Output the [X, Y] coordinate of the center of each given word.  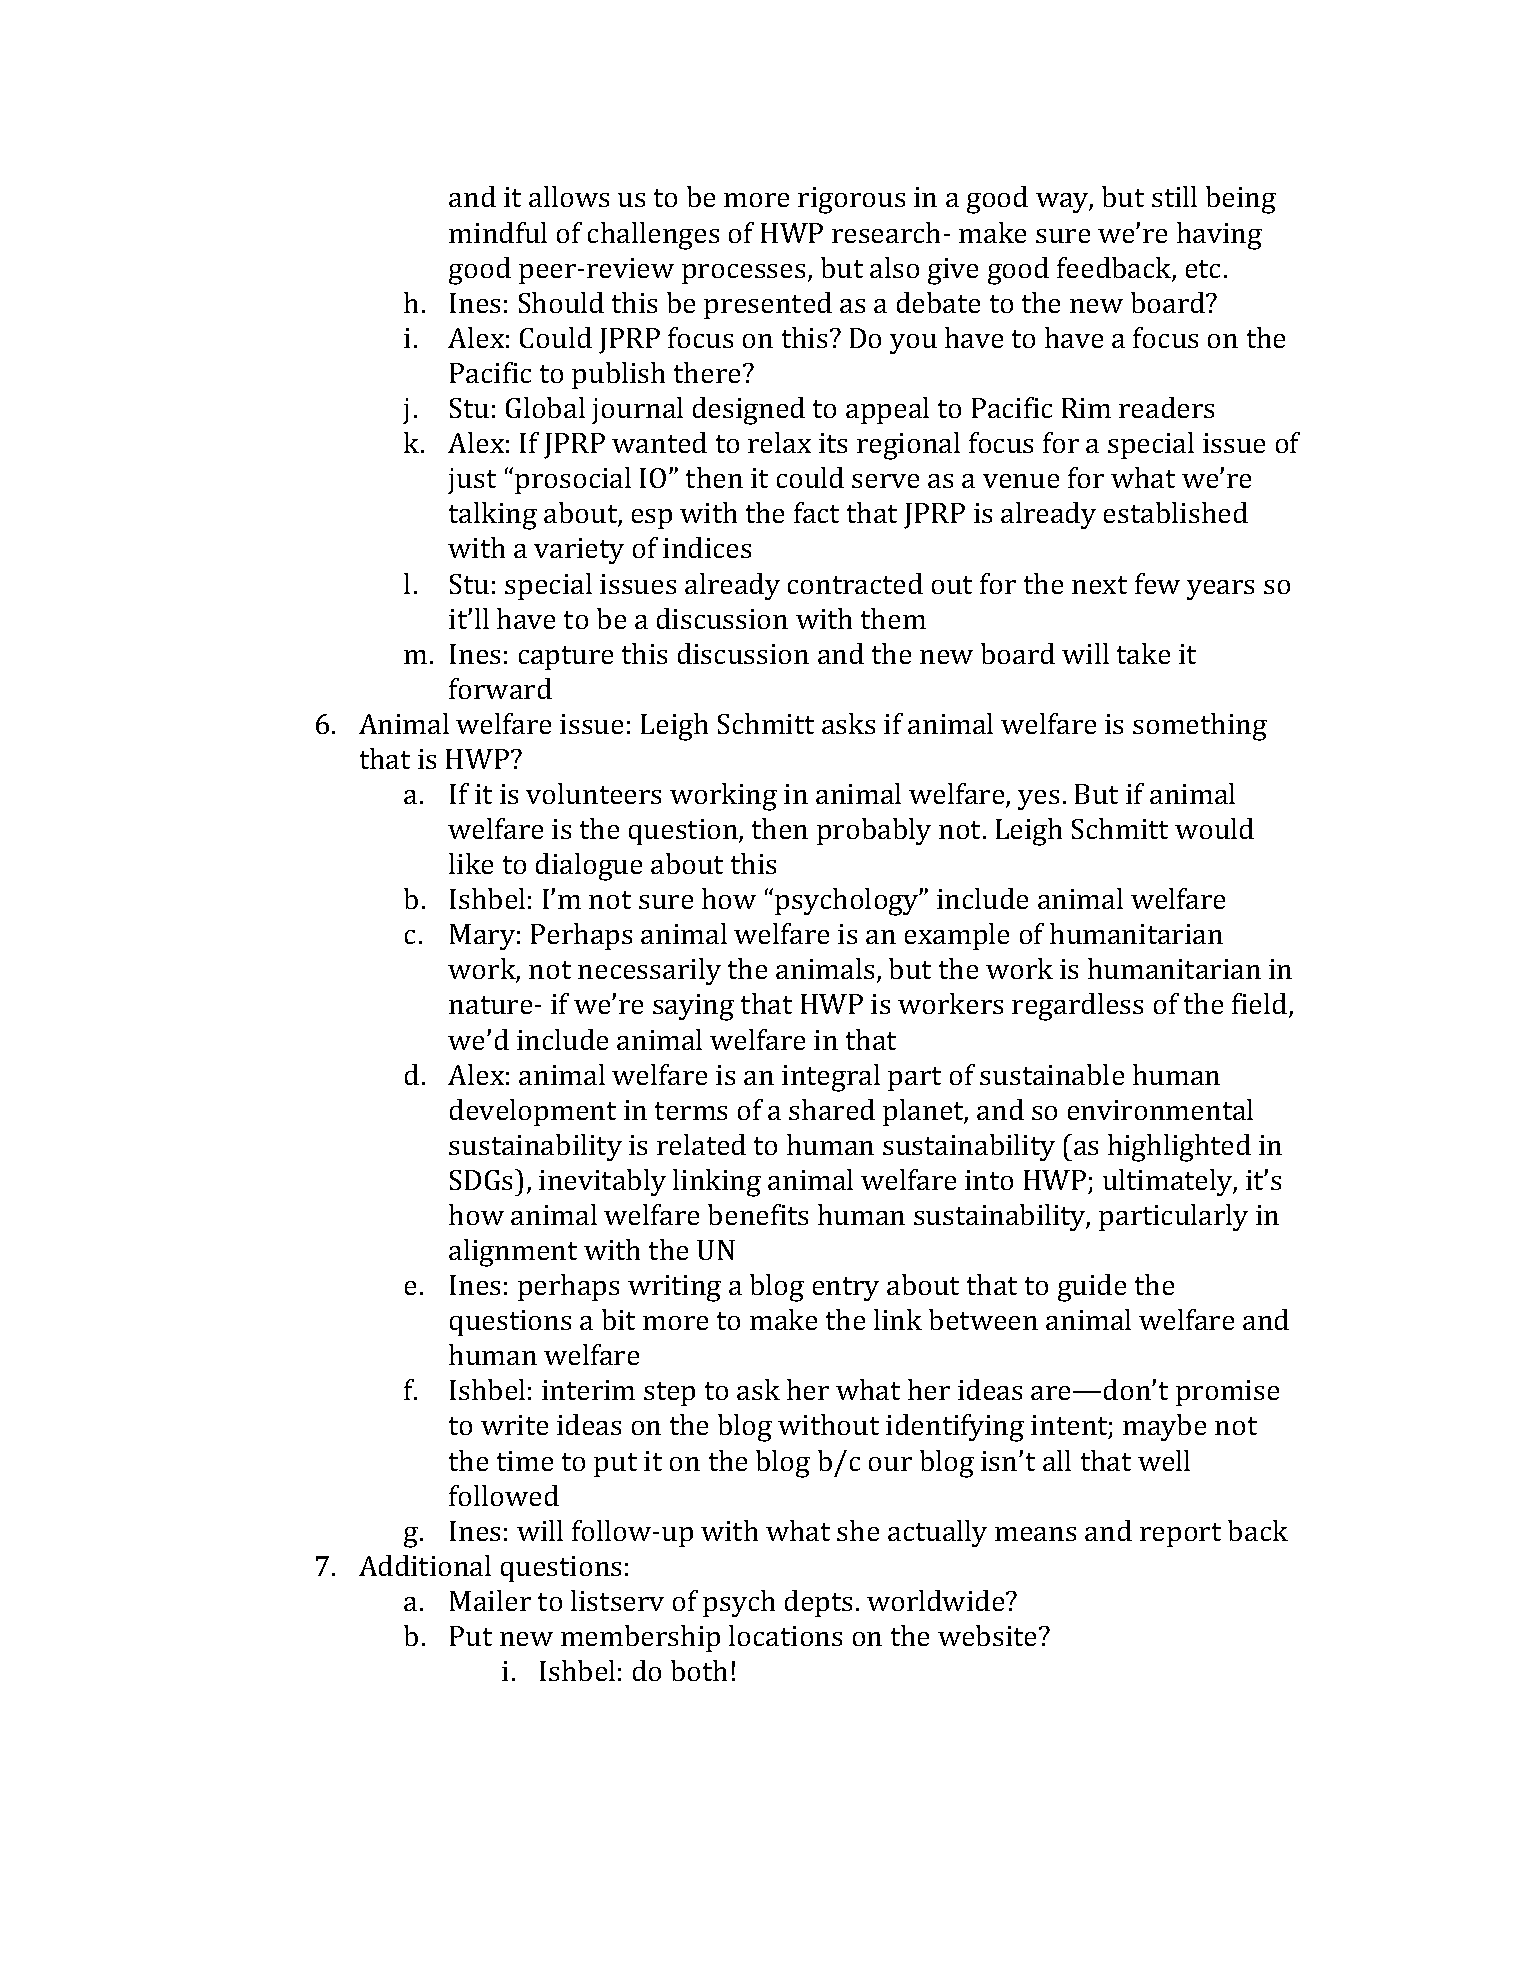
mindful [498, 232]
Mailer [490, 1600]
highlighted [1179, 1148]
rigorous [851, 200]
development [533, 1112]
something [1200, 727]
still [1174, 196]
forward [500, 688]
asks [848, 723]
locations [785, 1635]
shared [832, 1109]
